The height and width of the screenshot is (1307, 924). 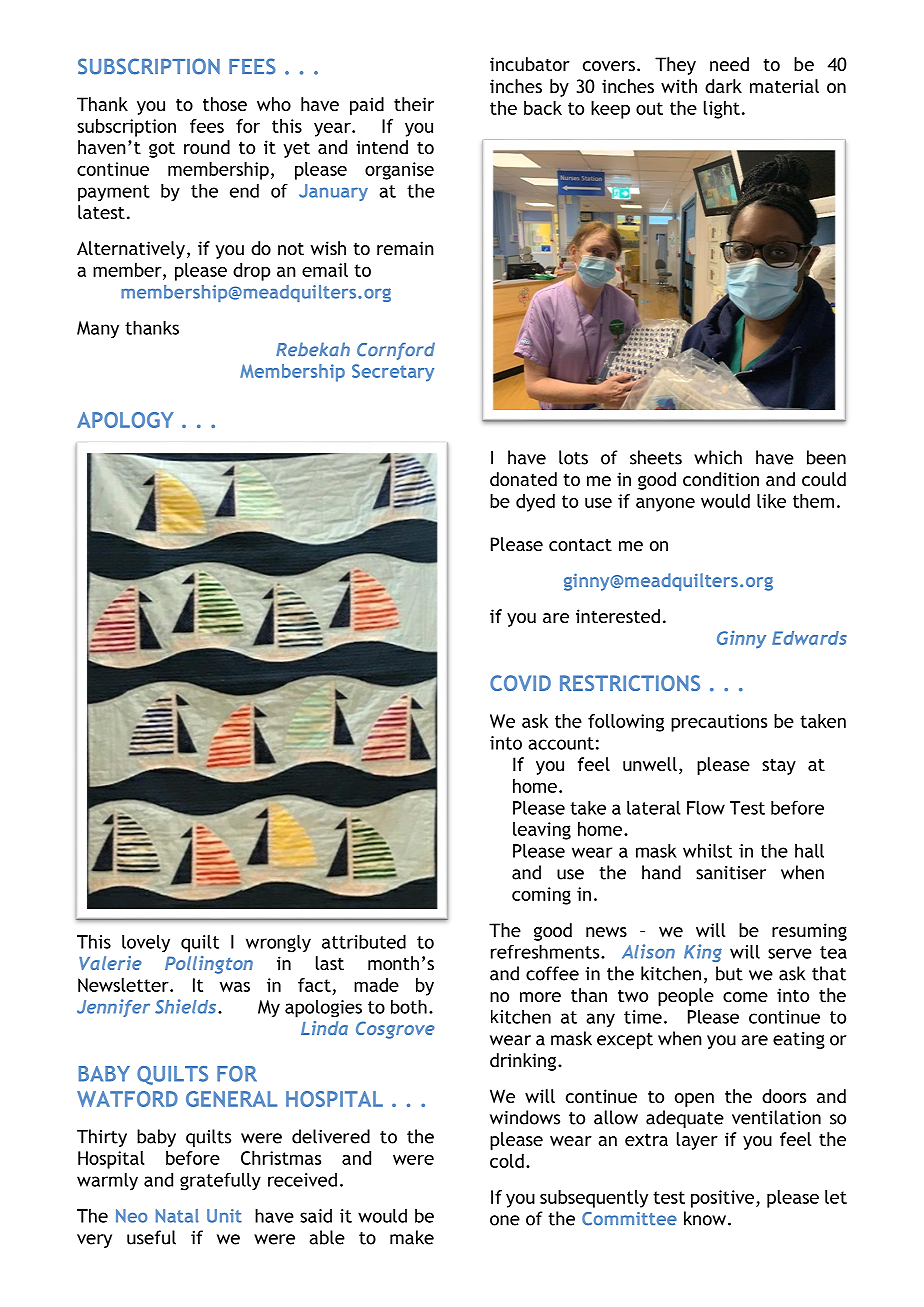 I want to click on account, so click(x=561, y=743).
